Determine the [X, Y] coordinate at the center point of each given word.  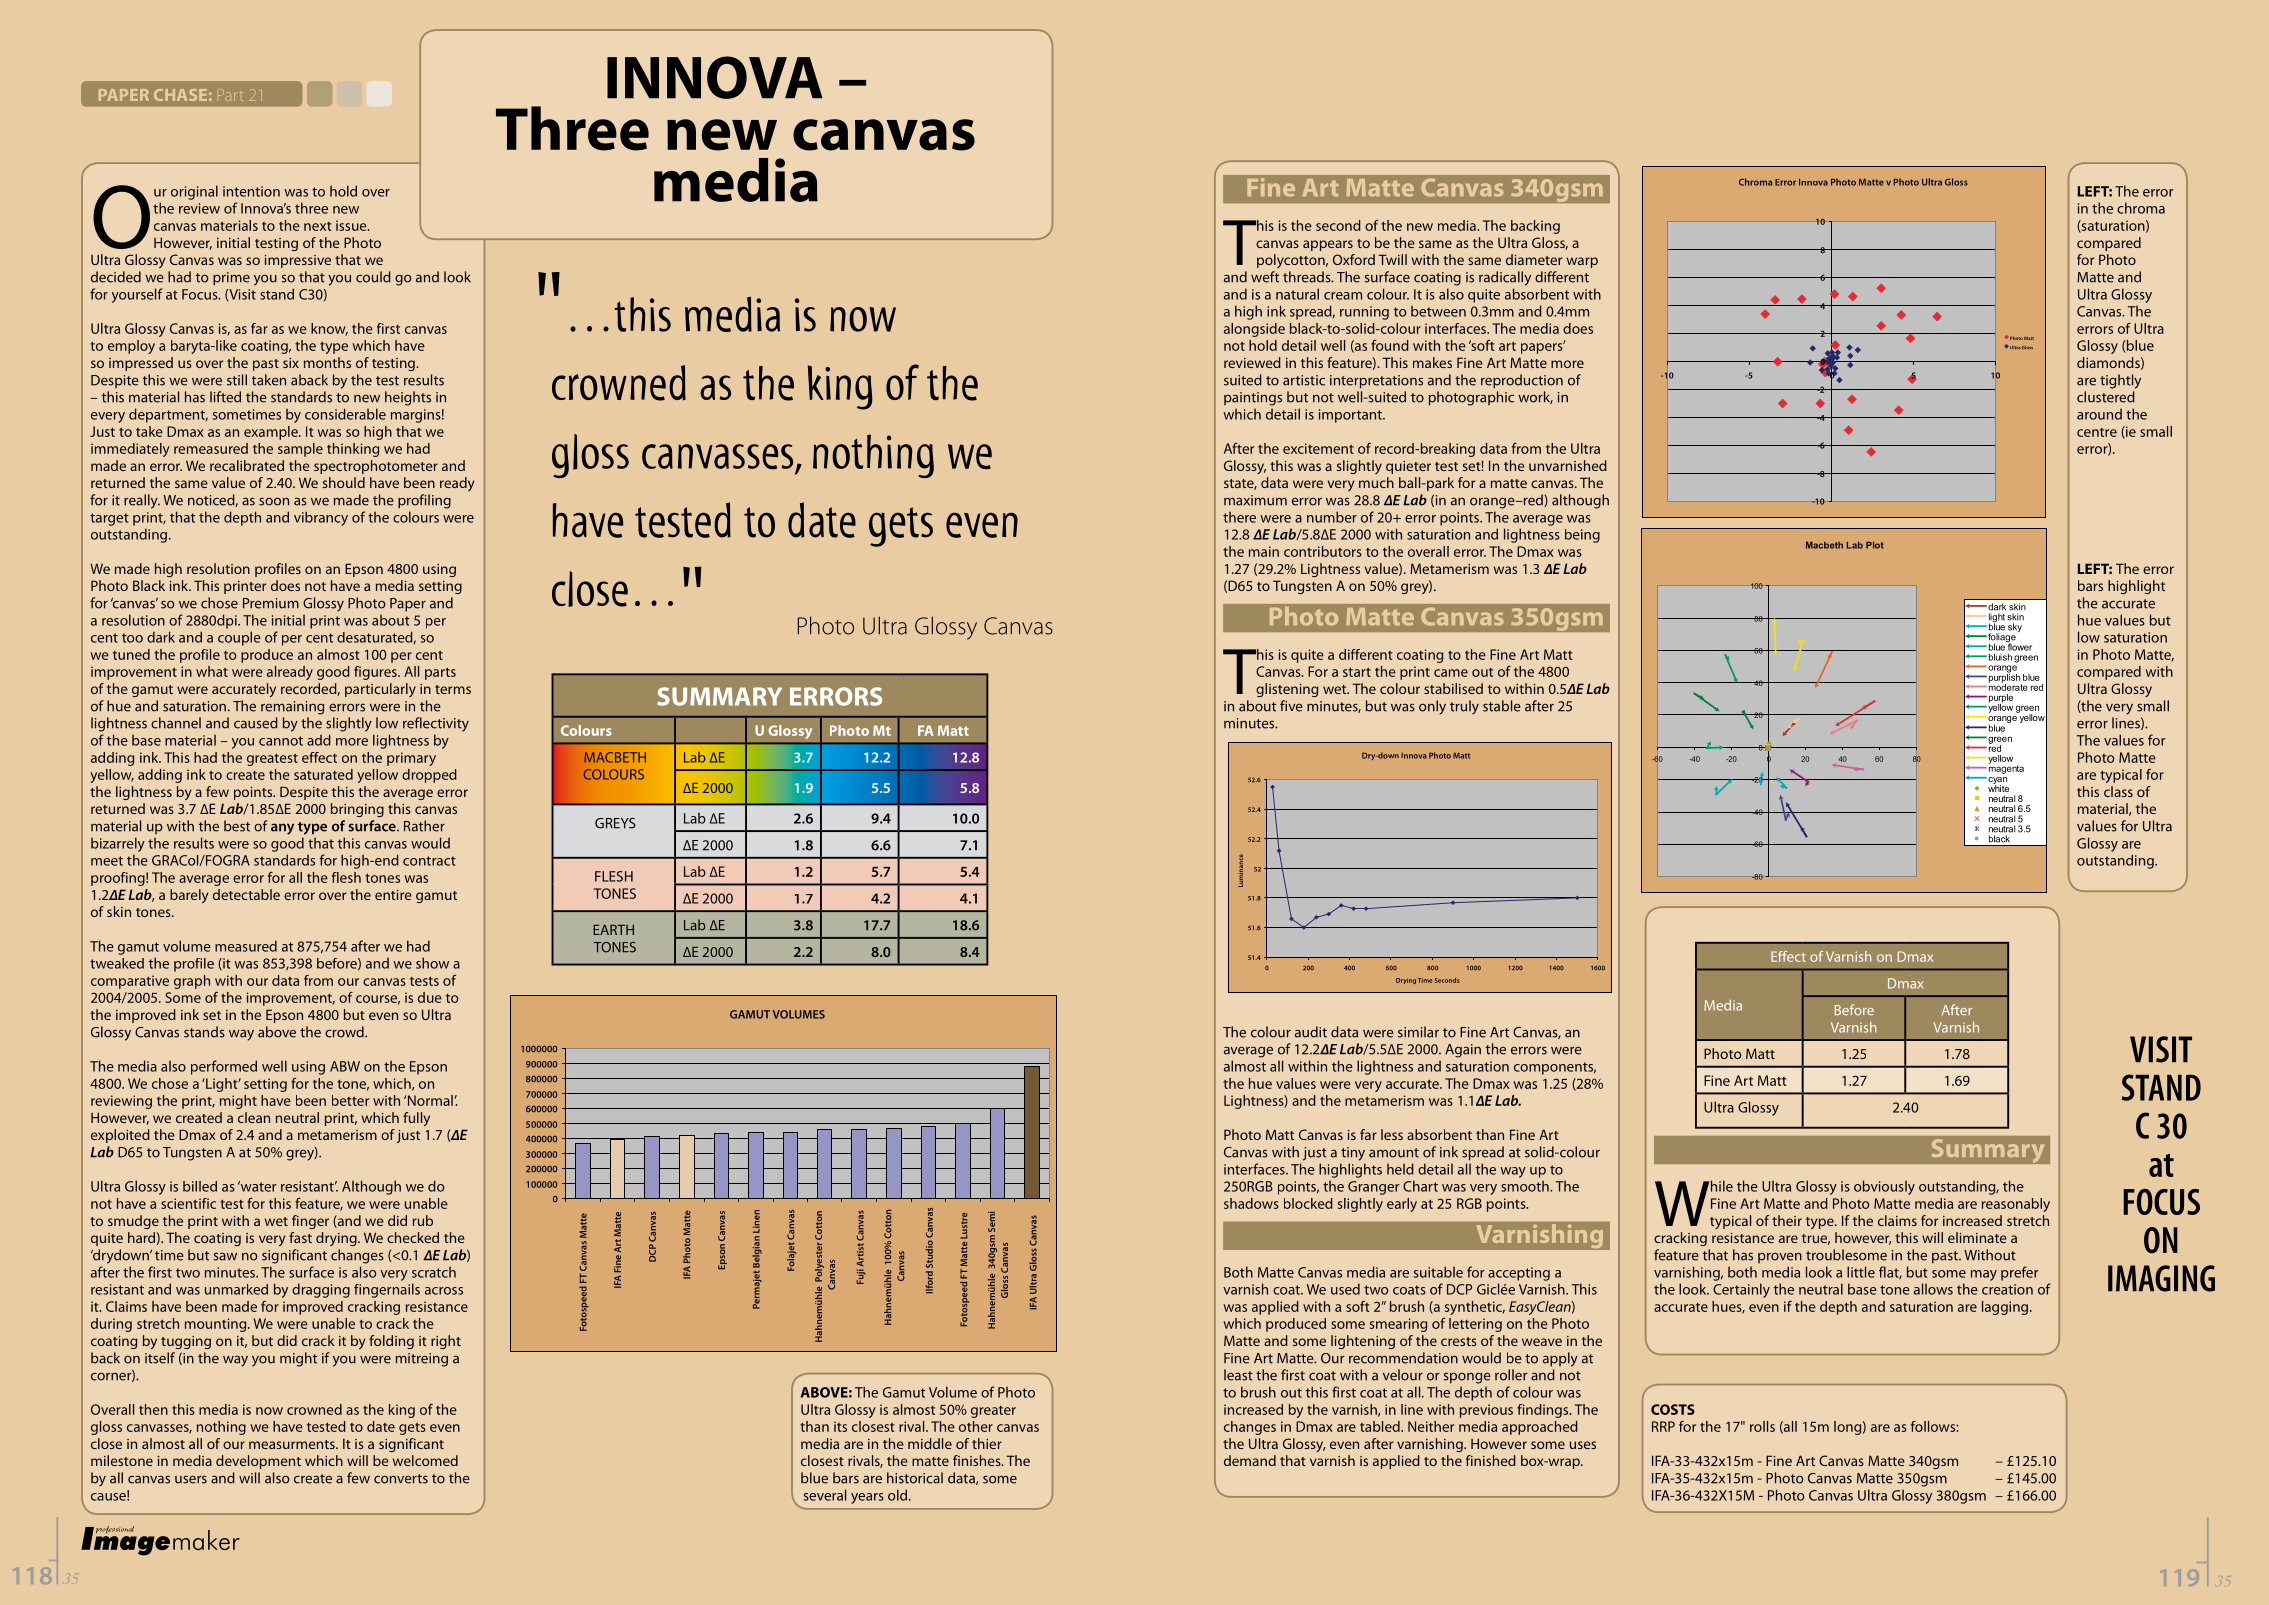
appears [1328, 245]
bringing [357, 810]
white [1998, 787]
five [1291, 706]
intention [251, 191]
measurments [293, 1444]
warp [1582, 262]
